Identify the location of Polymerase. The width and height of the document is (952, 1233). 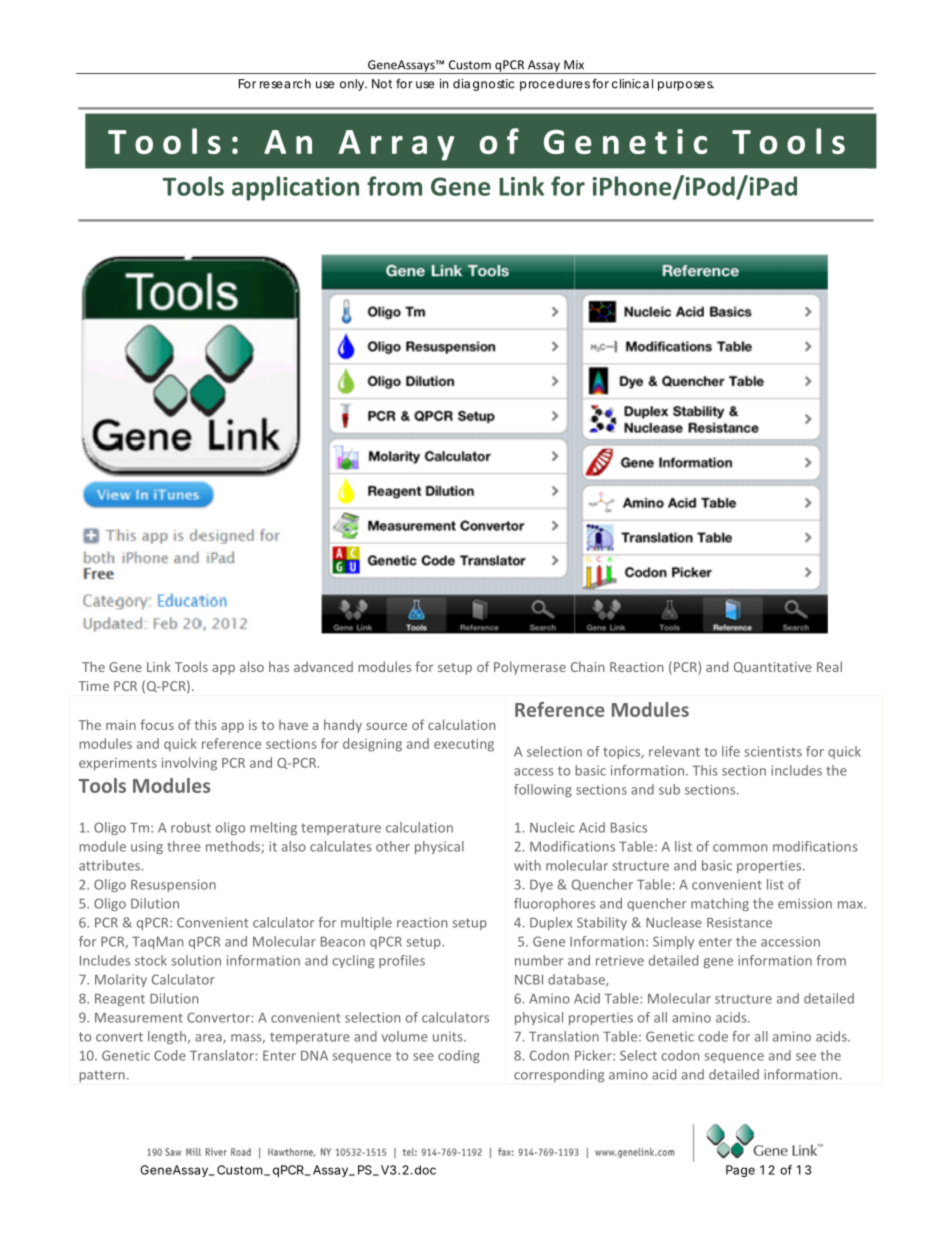
(530, 668).
